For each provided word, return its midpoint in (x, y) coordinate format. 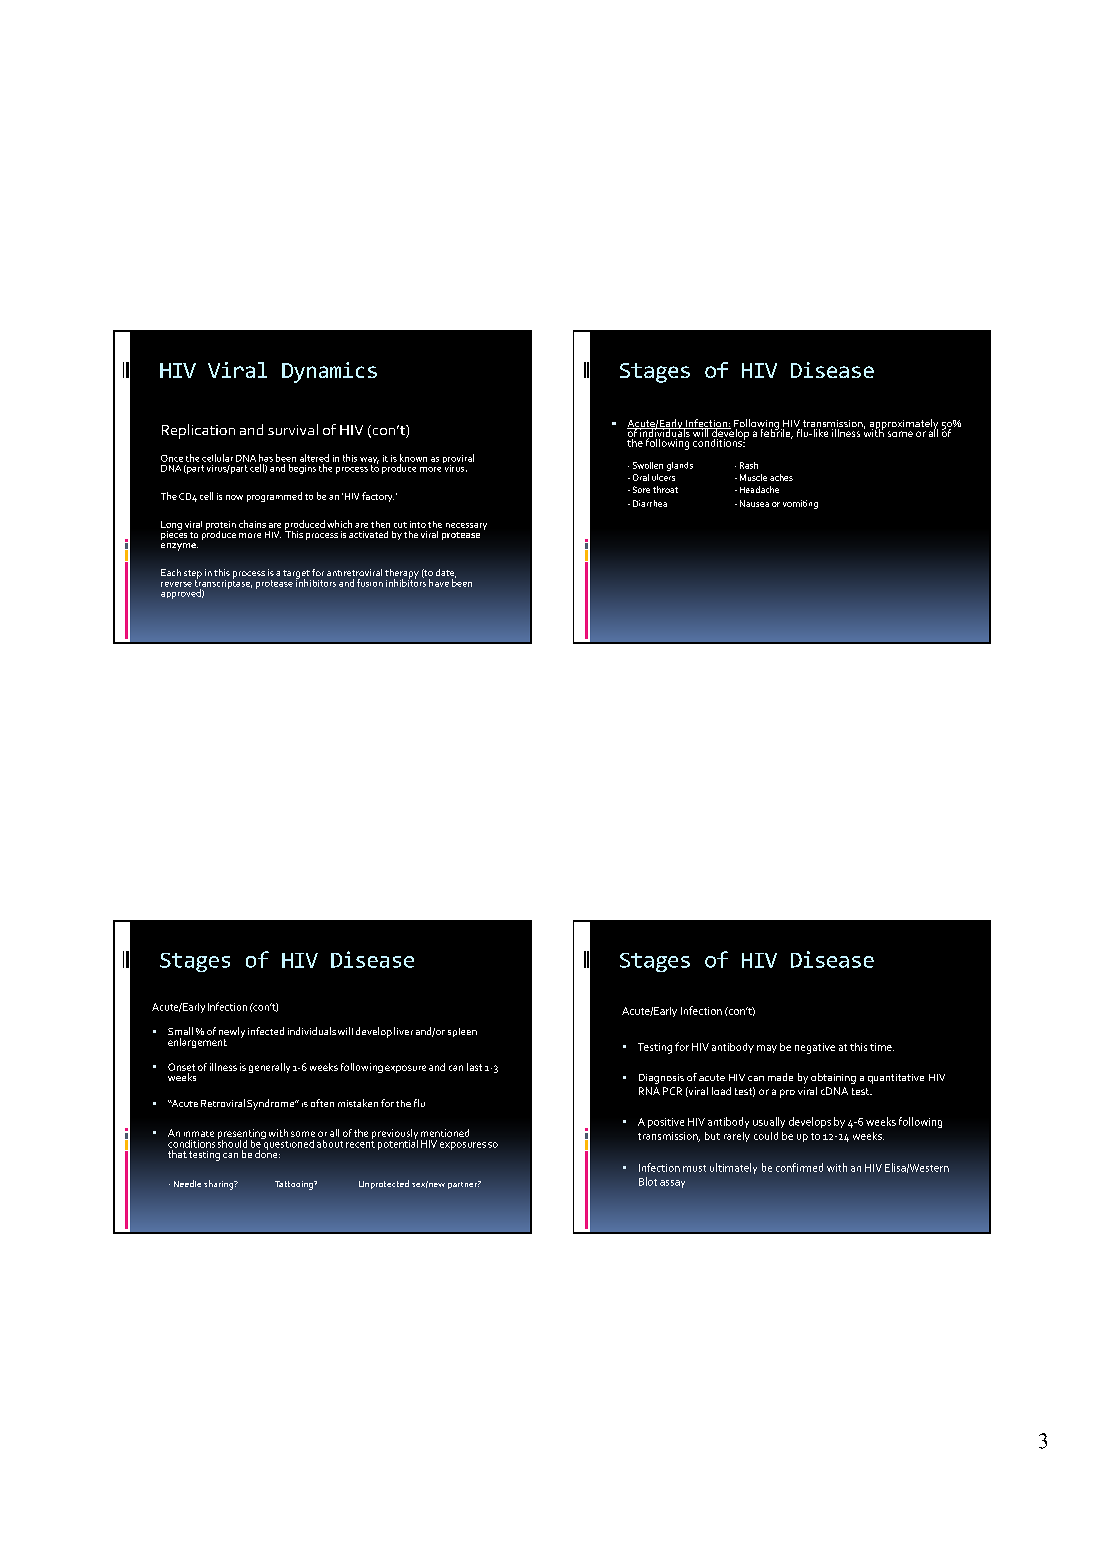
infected (266, 1031)
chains (252, 524)
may (767, 1049)
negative (815, 1048)
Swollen (648, 465)
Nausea (754, 503)
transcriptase (223, 584)
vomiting (800, 504)
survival (293, 429)
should (232, 1142)
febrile (776, 432)
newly (232, 1033)
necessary (466, 528)
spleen (462, 1032)
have (439, 583)
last (474, 1067)
